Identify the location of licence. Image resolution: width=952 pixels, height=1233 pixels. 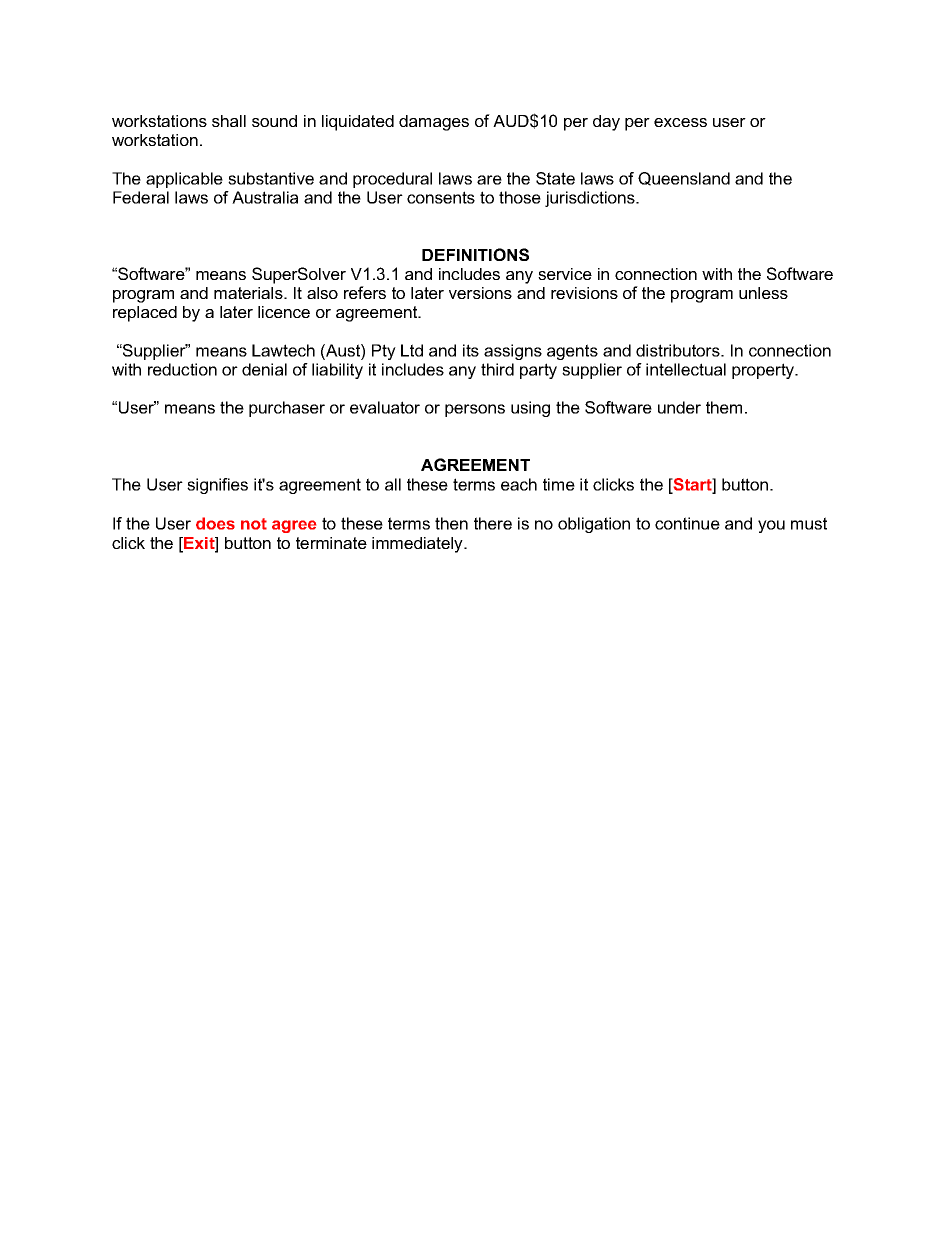
(284, 312).
